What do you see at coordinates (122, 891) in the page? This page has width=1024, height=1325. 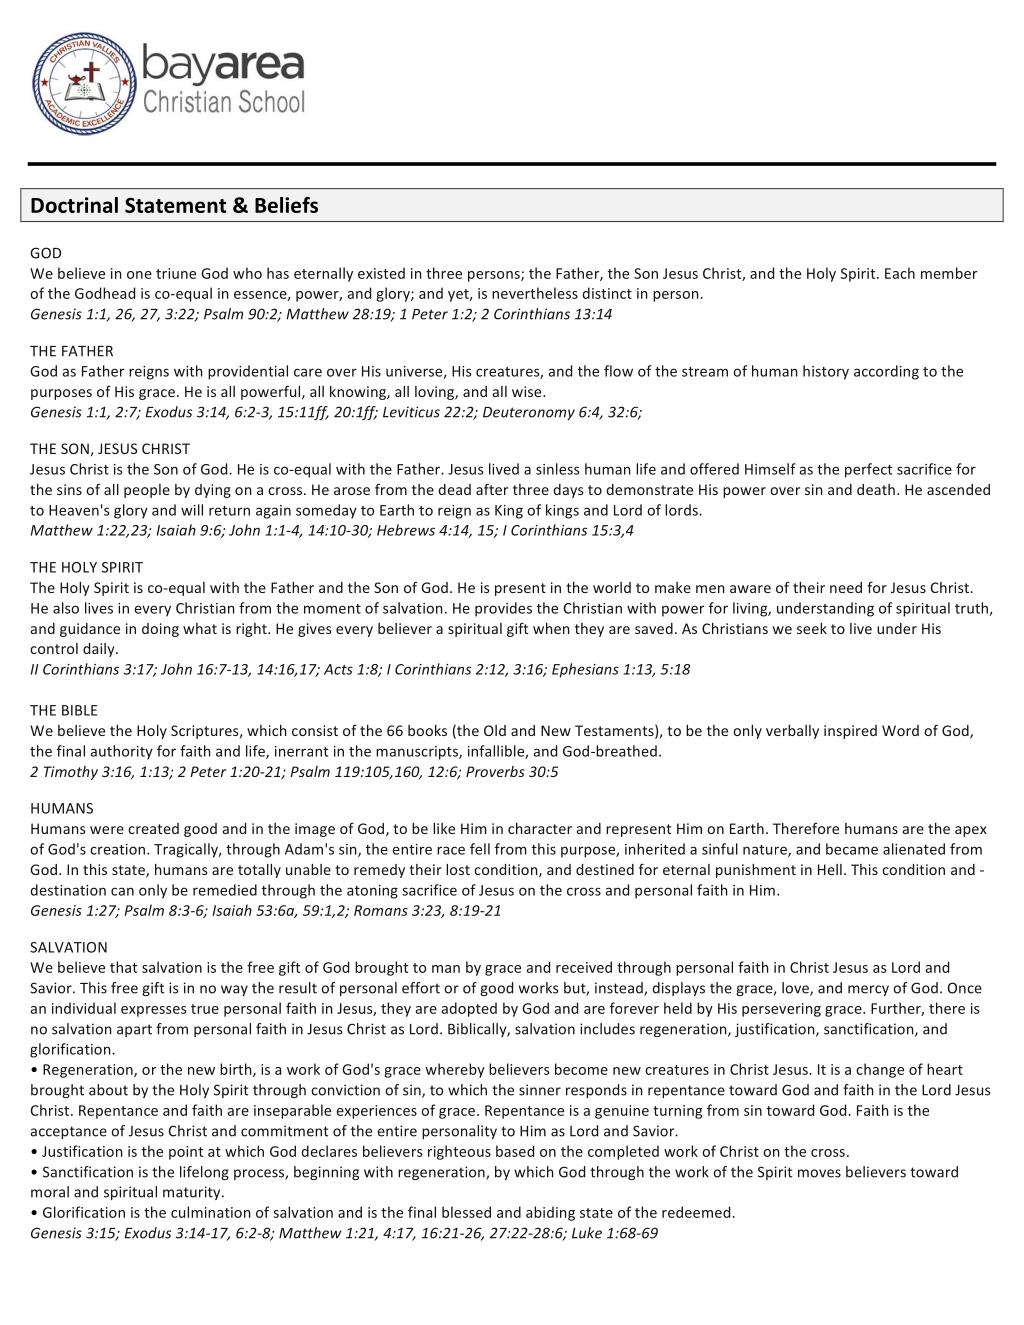 I see `can` at bounding box center [122, 891].
